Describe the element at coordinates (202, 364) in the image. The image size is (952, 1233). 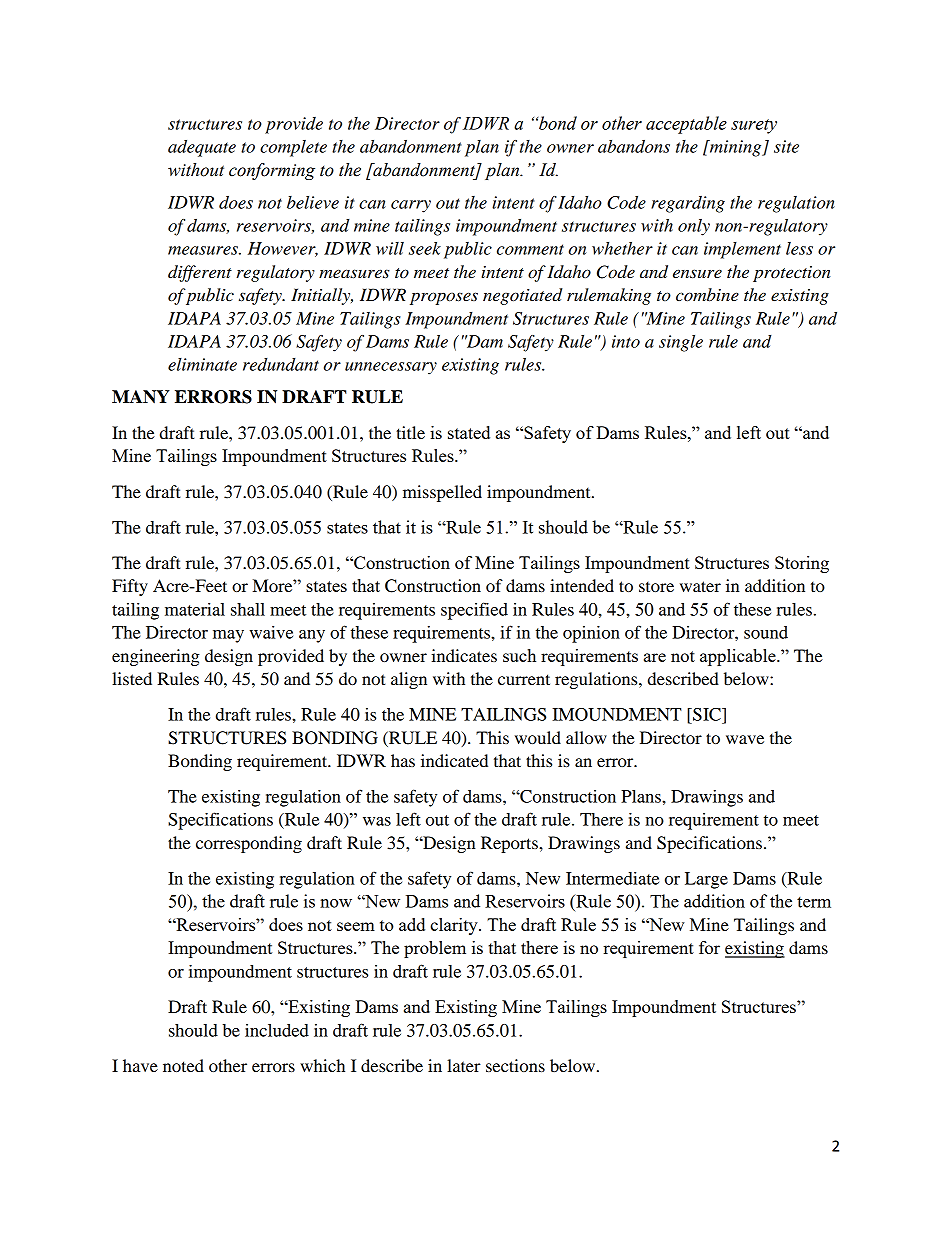
I see `eliminate` at that location.
